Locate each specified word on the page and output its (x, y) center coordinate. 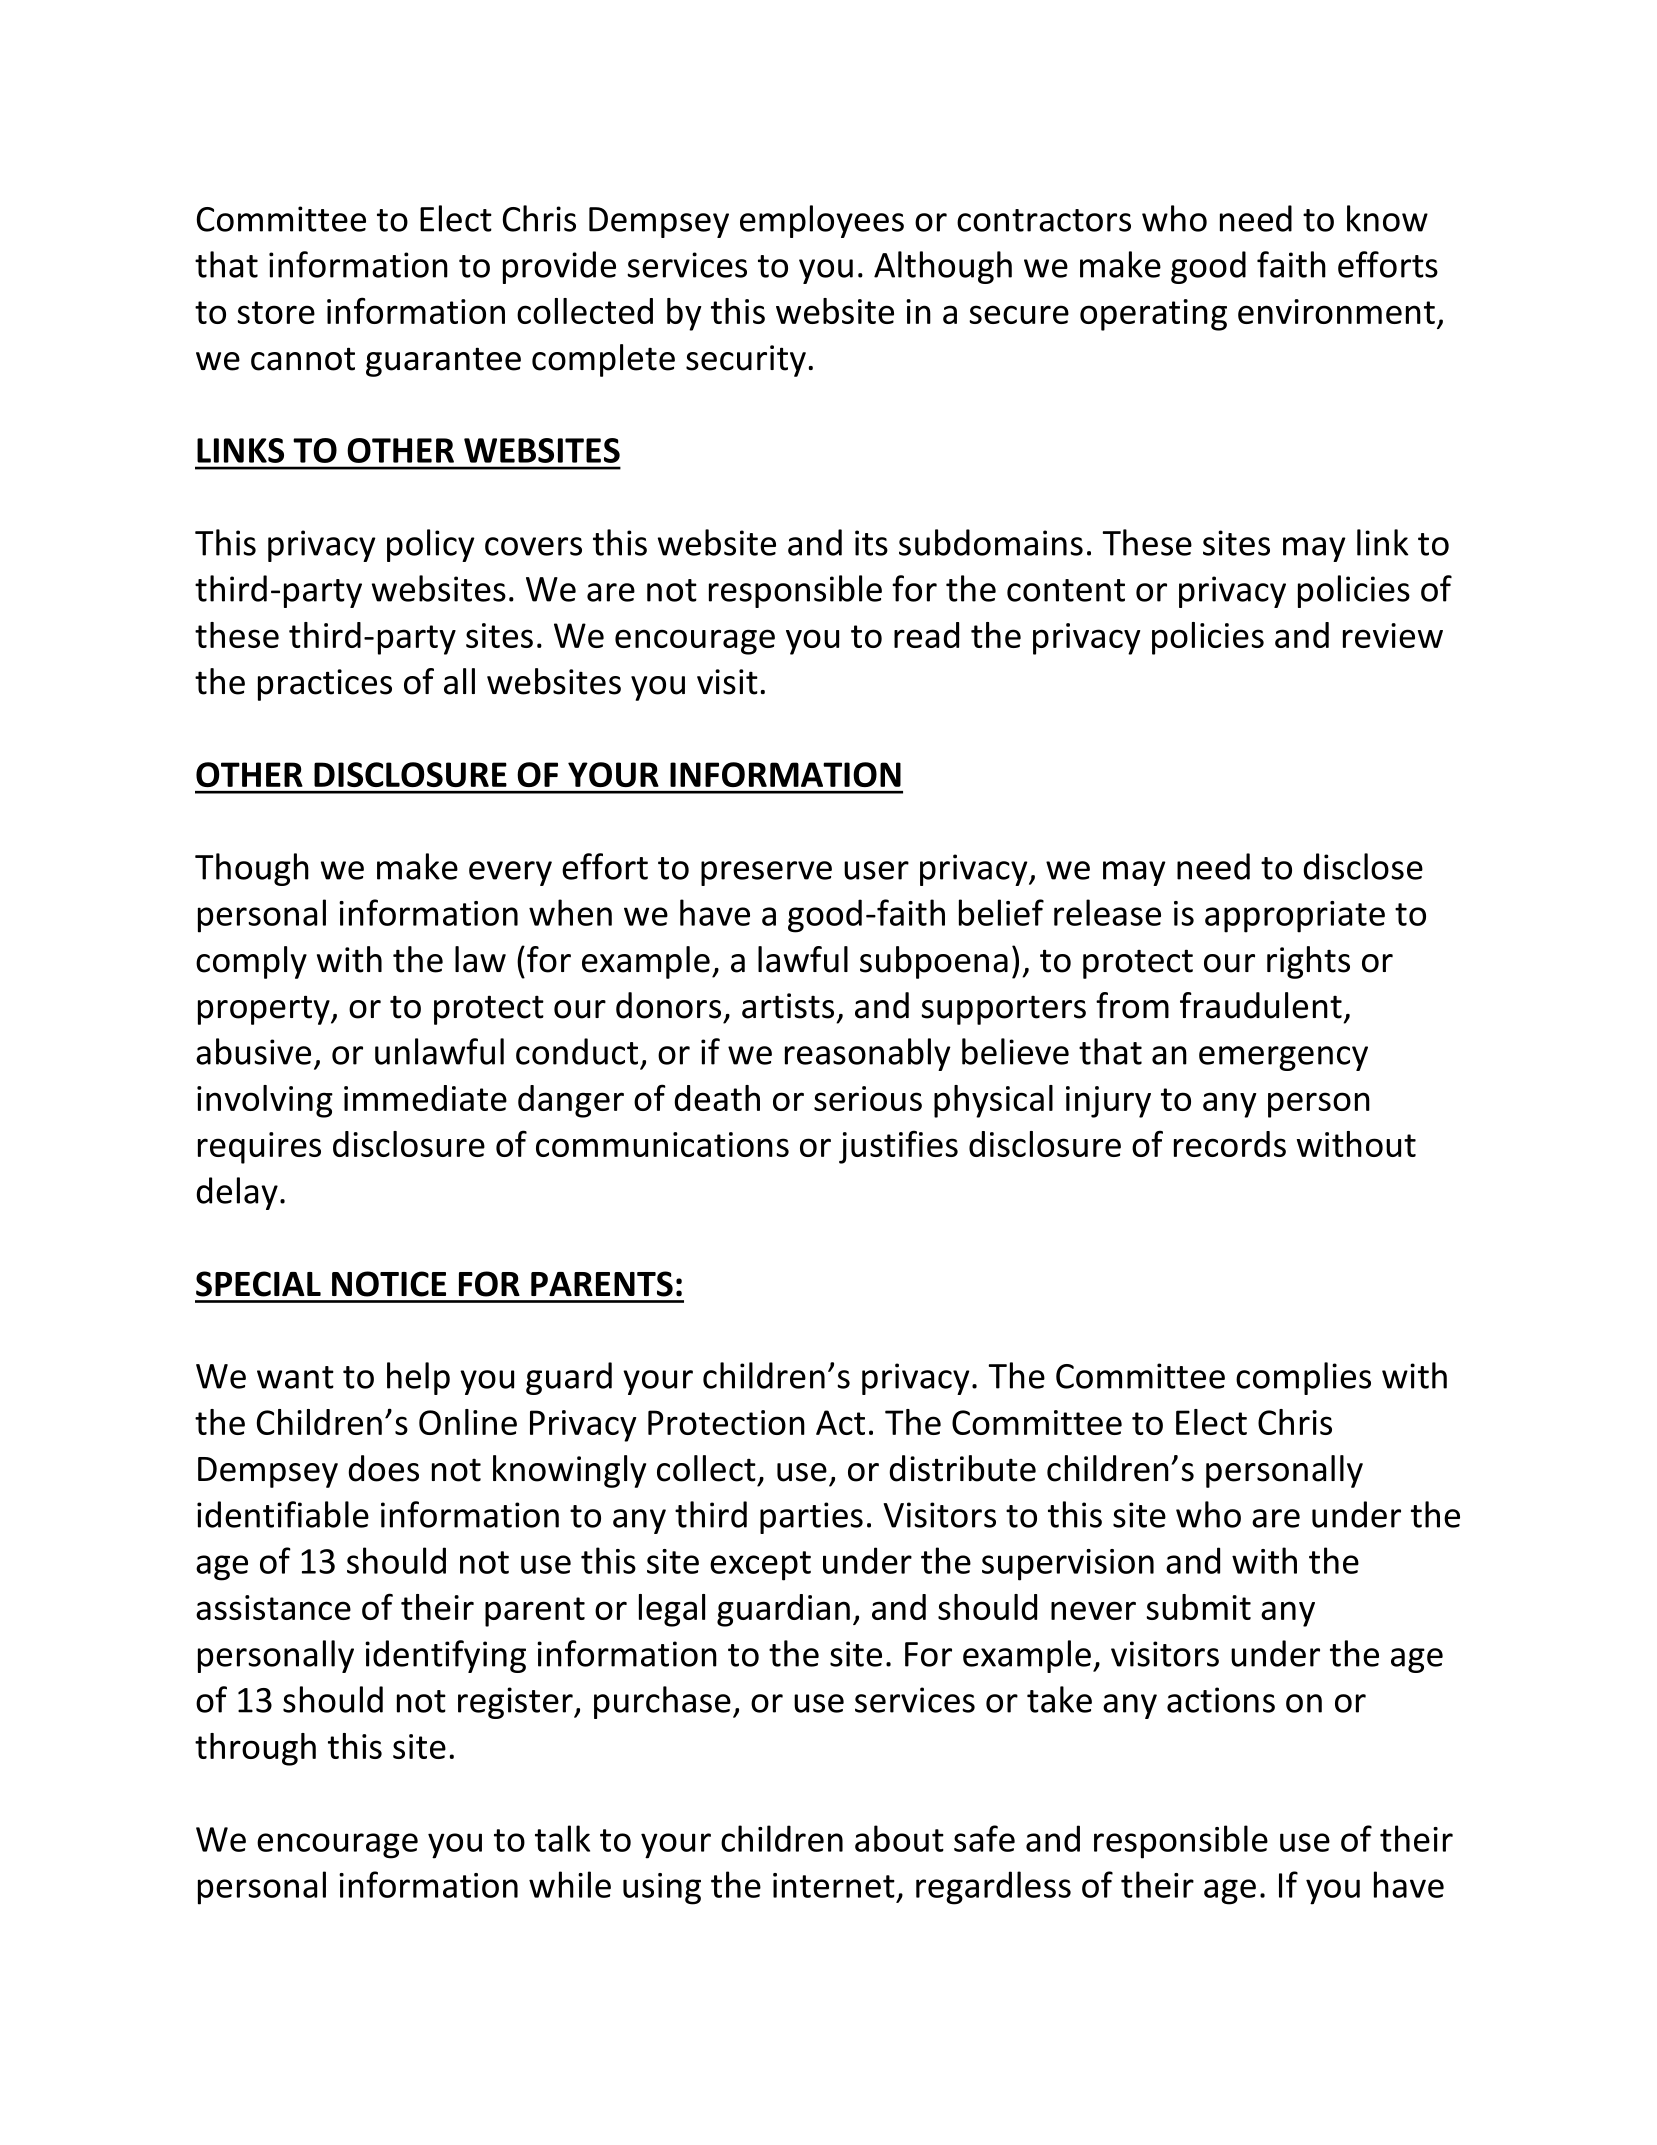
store (276, 312)
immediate (425, 1098)
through (255, 1749)
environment (1336, 311)
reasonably (868, 1054)
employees (822, 221)
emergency (1283, 1058)
